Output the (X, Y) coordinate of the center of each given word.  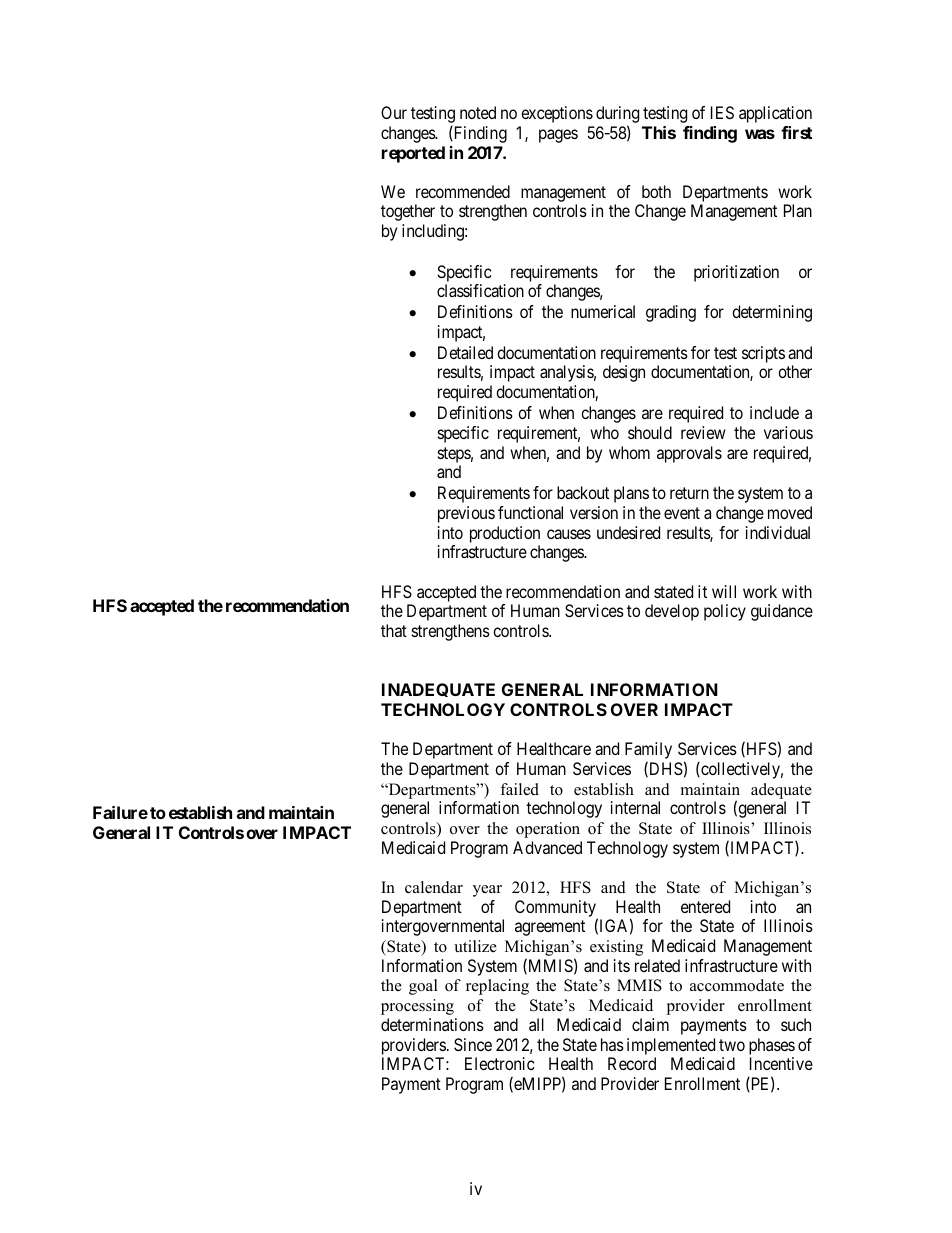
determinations (432, 1024)
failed (519, 789)
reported (413, 154)
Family (648, 752)
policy (725, 612)
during (617, 114)
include (774, 412)
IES (722, 112)
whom (629, 452)
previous (466, 514)
